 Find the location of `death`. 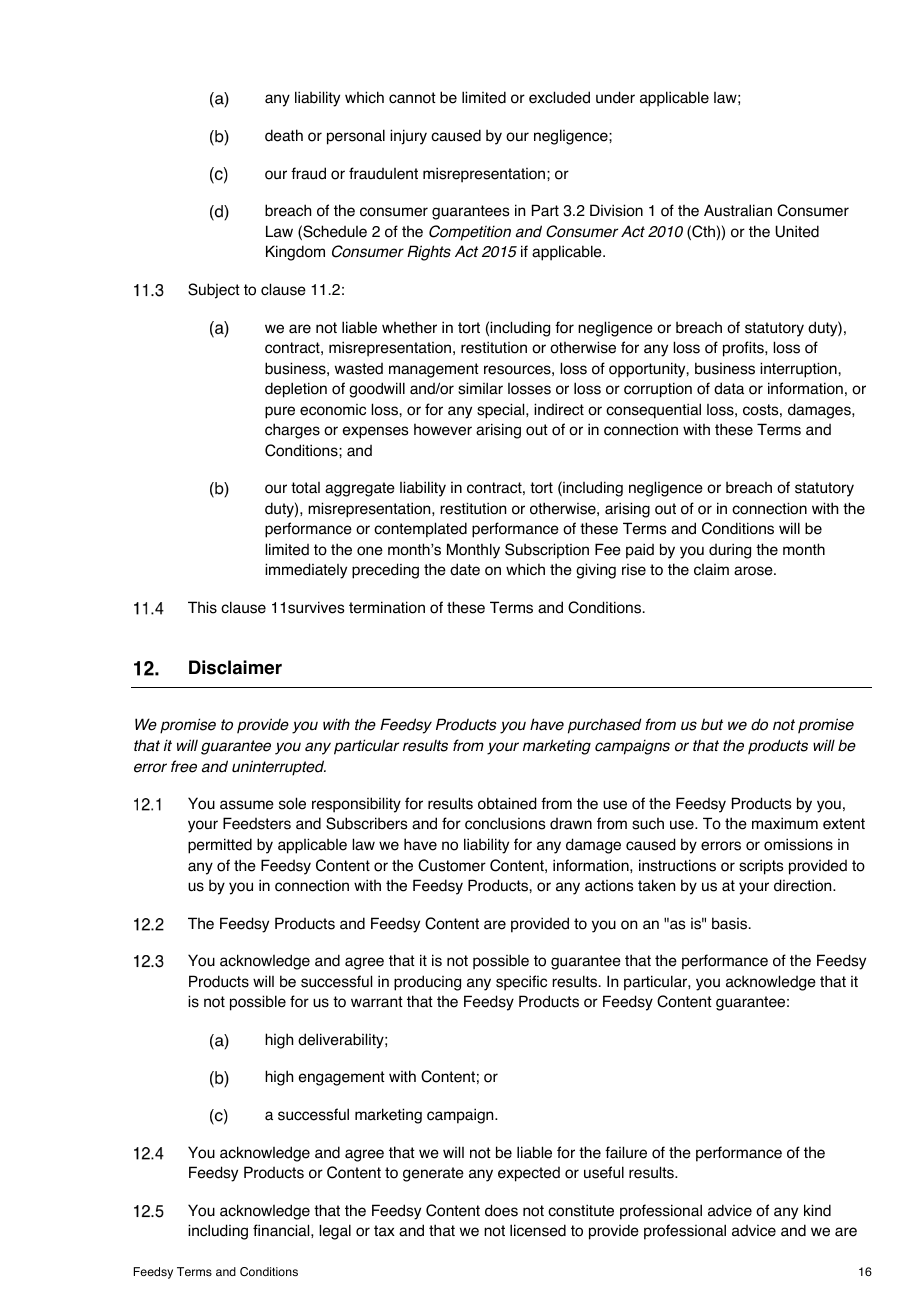

death is located at coordinates (284, 135).
